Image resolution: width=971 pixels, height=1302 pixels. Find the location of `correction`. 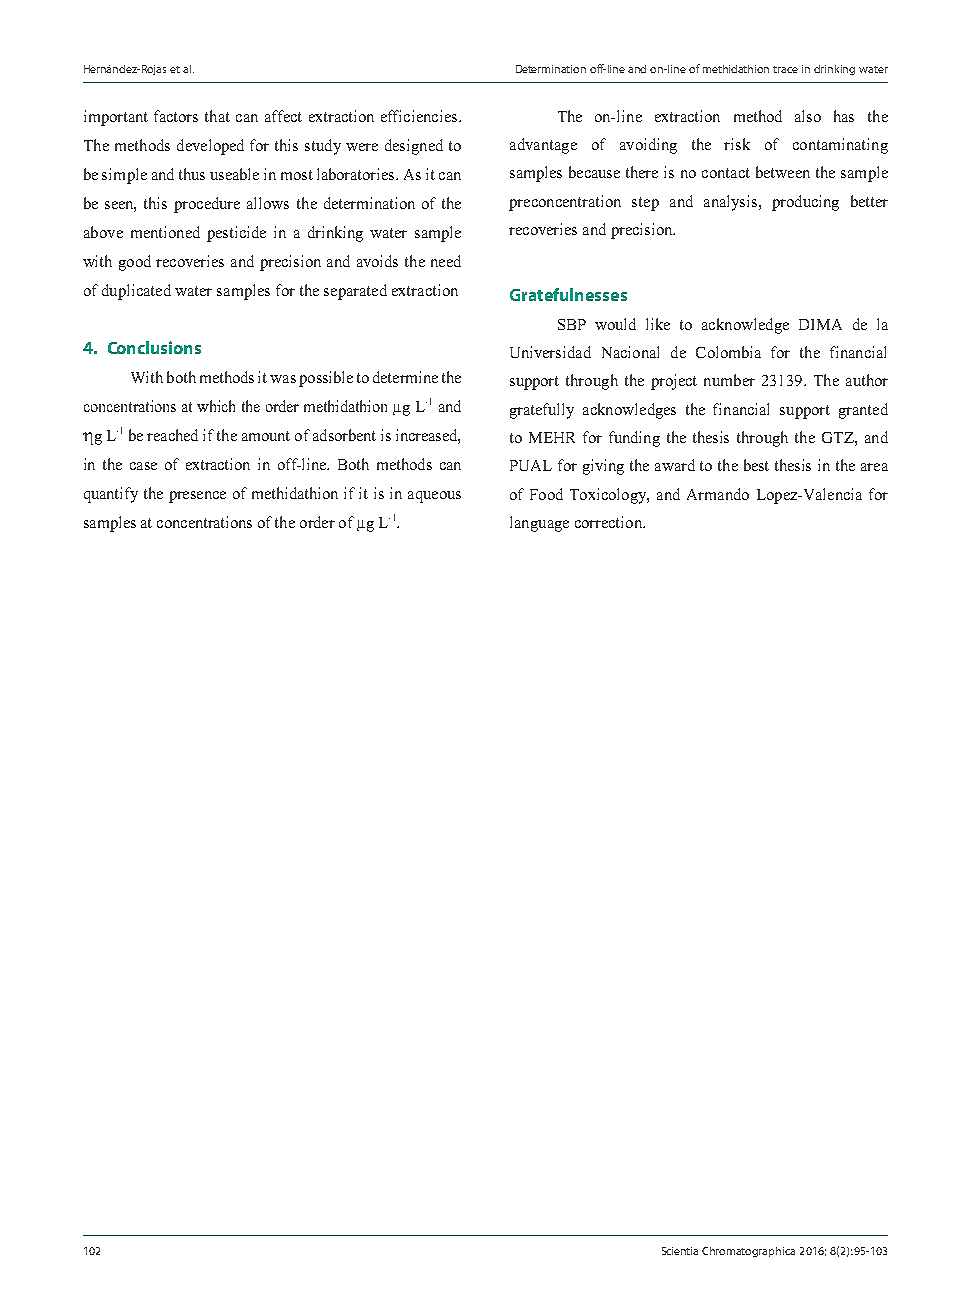

correction is located at coordinates (610, 522).
